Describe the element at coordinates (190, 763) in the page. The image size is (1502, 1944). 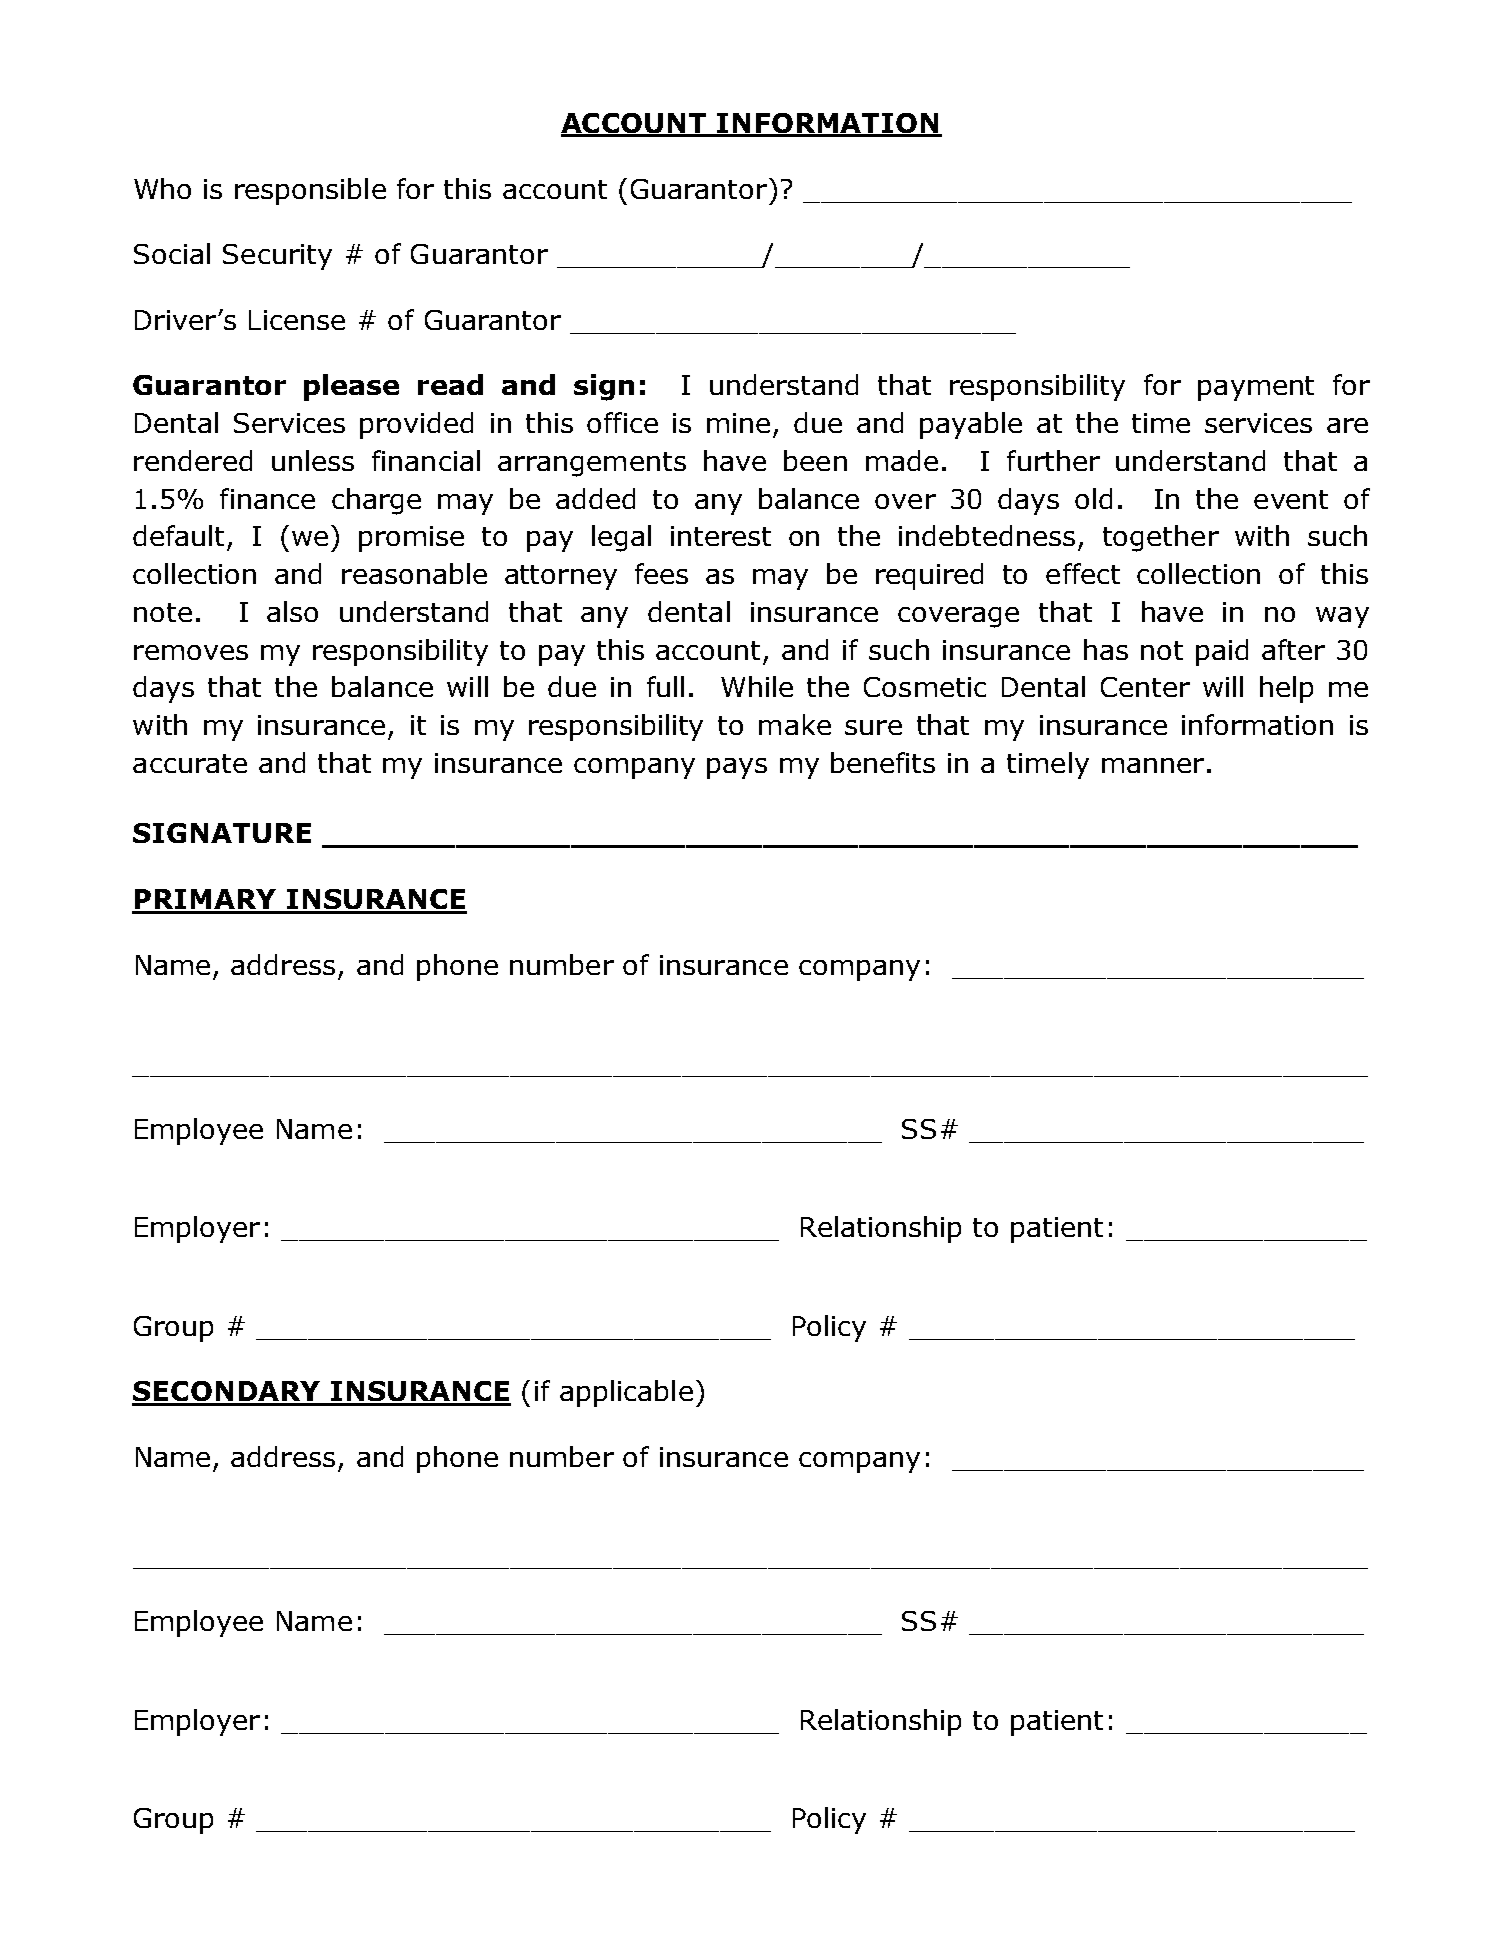
I see `accurate` at that location.
